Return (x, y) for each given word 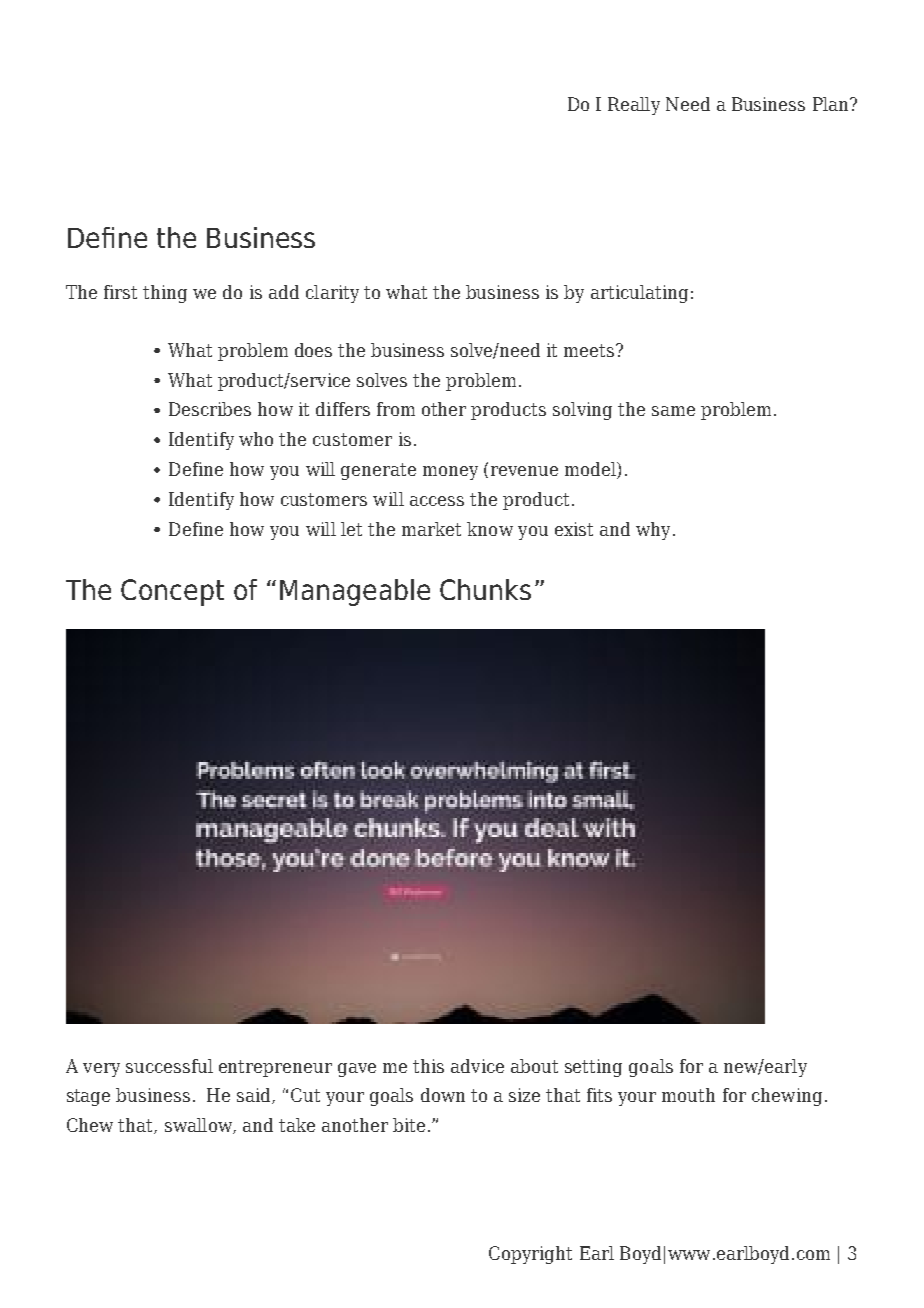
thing (165, 294)
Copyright (530, 1255)
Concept (172, 592)
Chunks (485, 589)
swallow (199, 1126)
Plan (832, 104)
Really (634, 106)
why (653, 531)
